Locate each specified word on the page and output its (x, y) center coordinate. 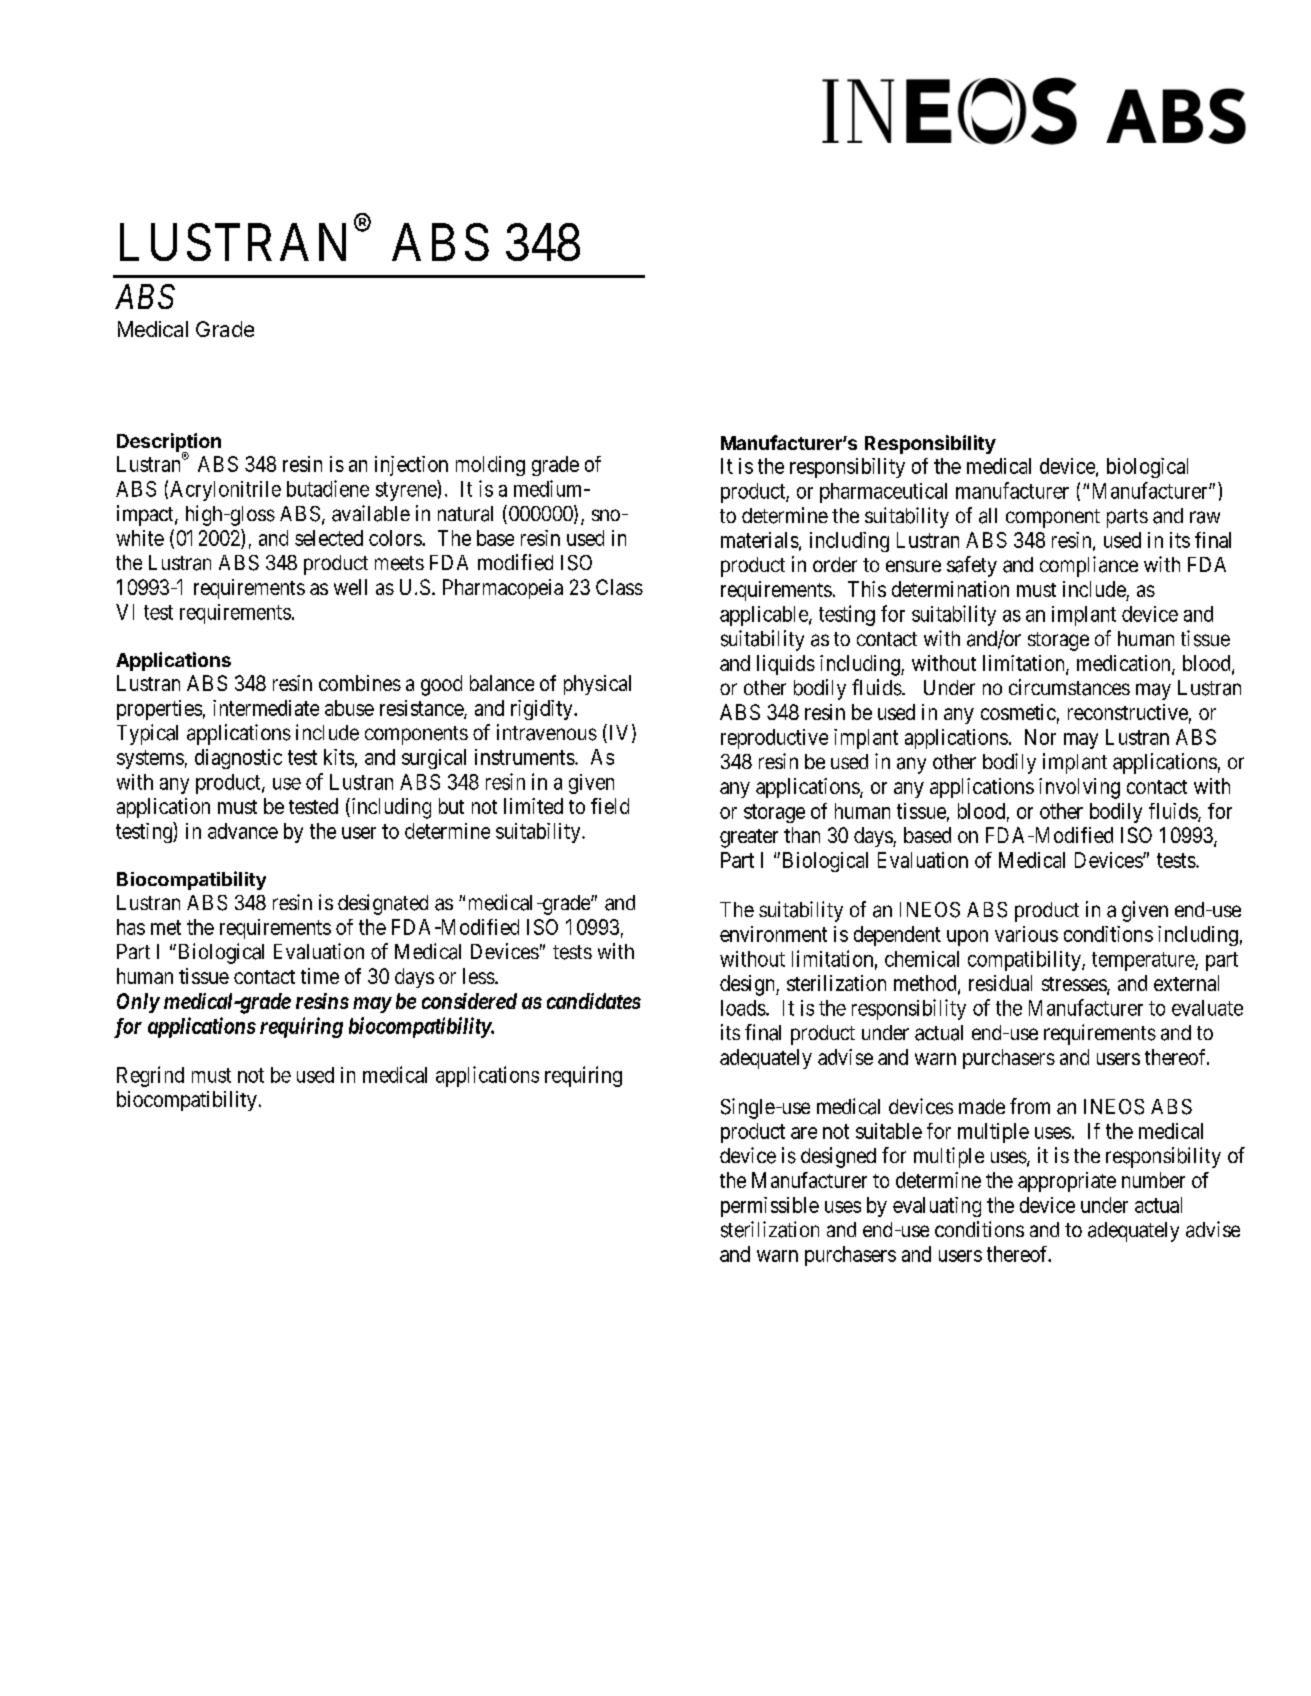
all (988, 516)
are (804, 1133)
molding (490, 466)
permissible (770, 1207)
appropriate (1067, 1182)
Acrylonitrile (225, 491)
